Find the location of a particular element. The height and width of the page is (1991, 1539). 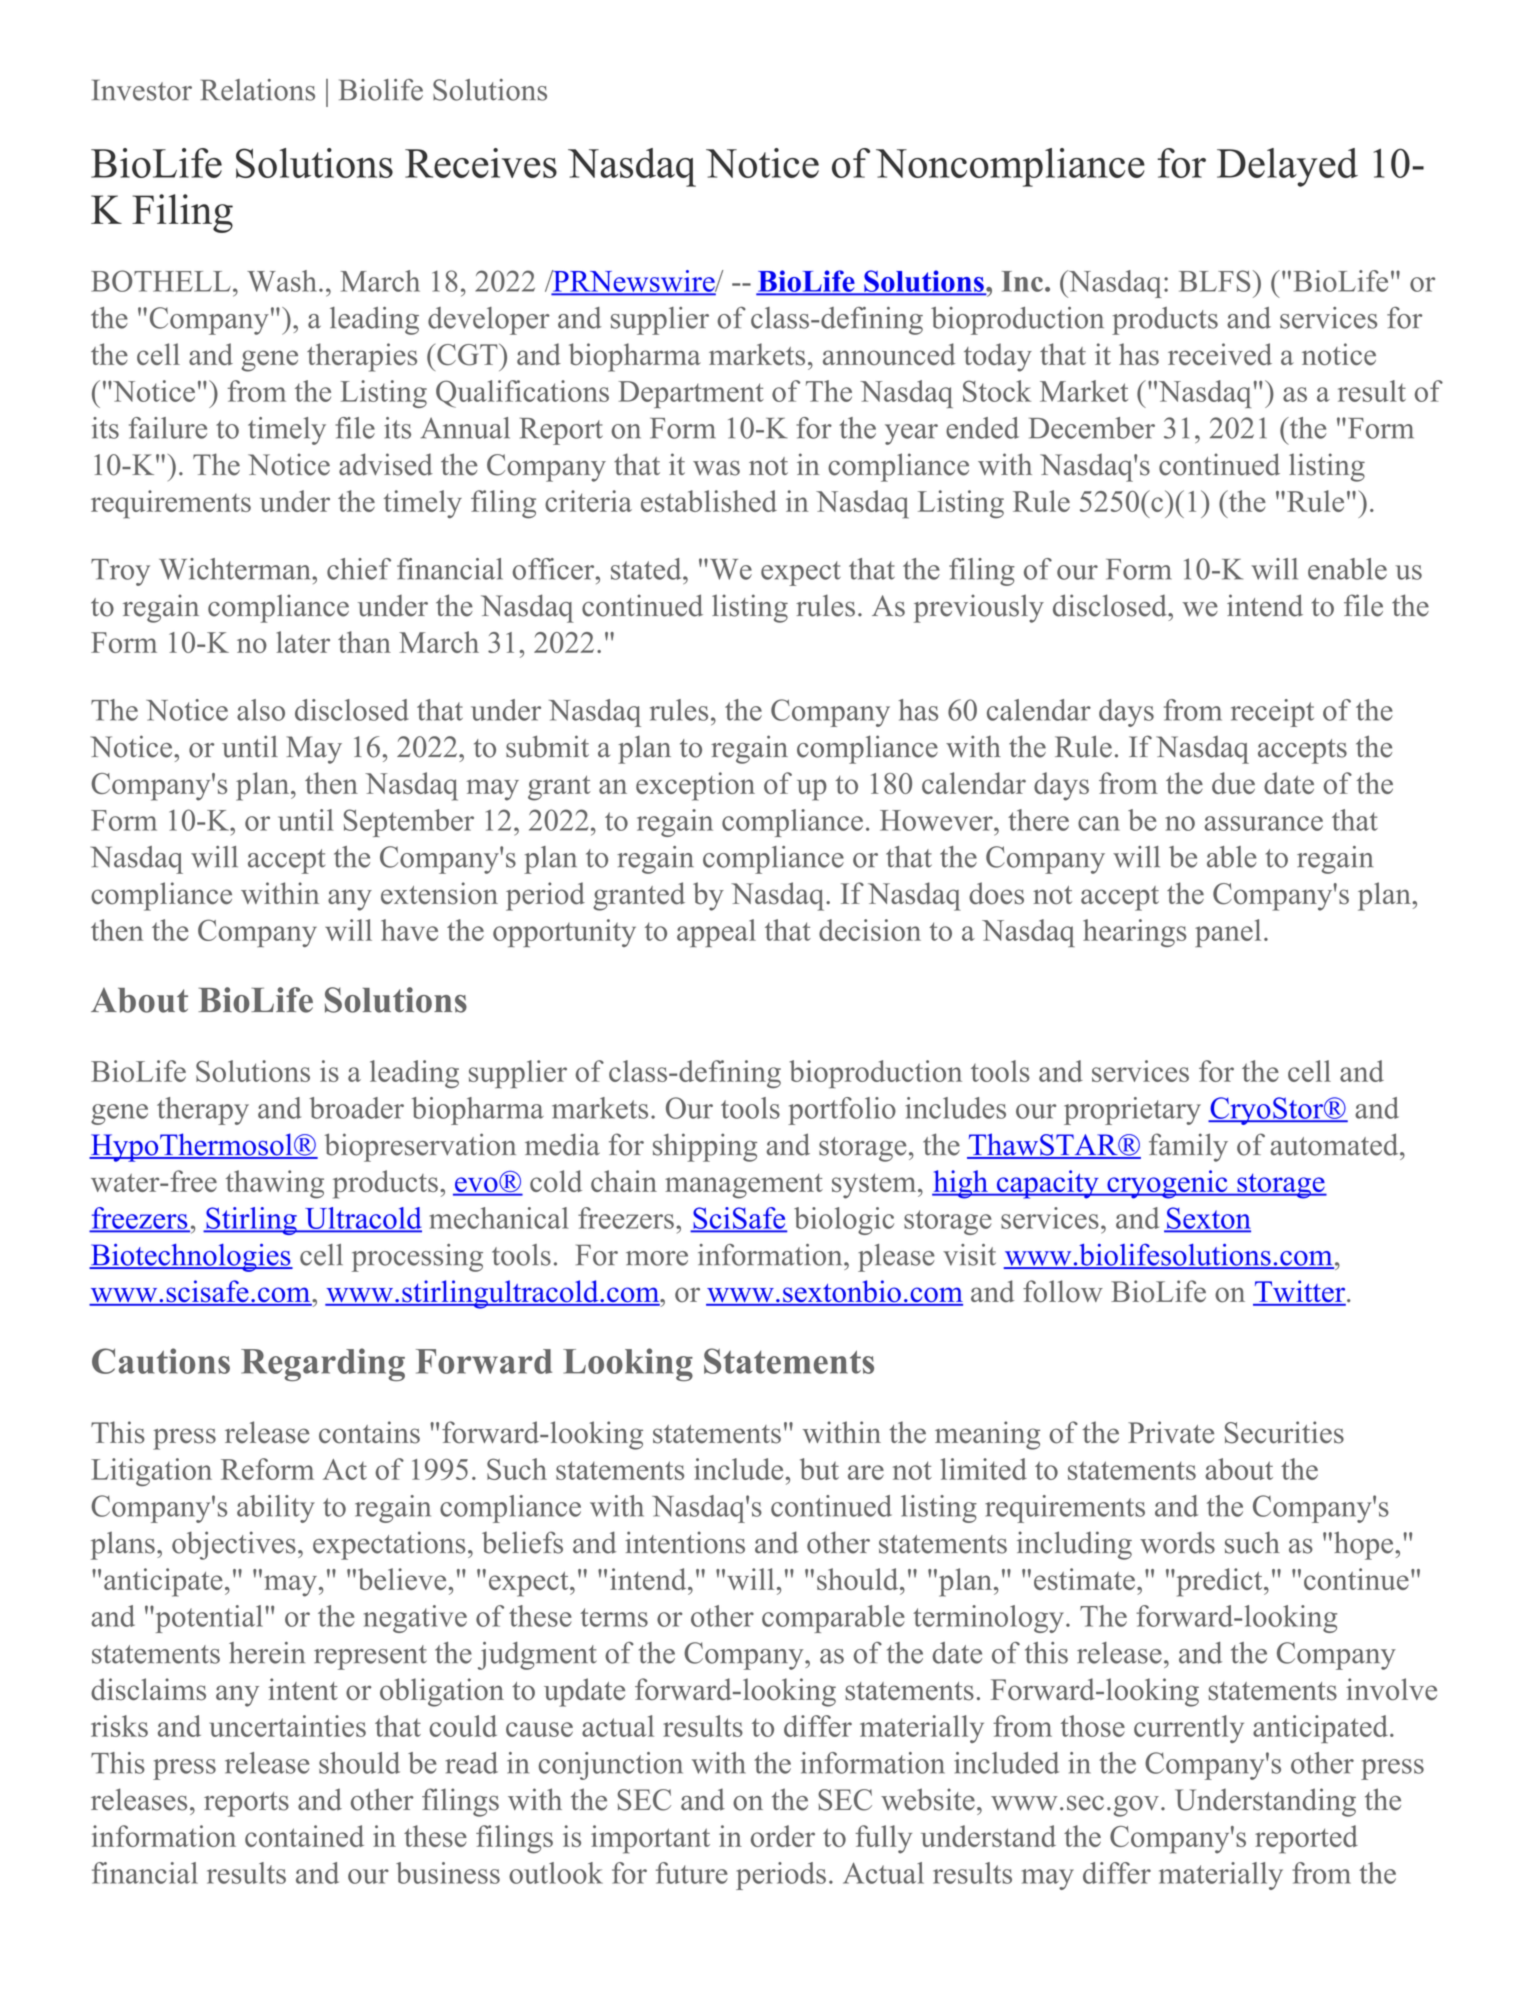

Relations is located at coordinates (257, 90).
